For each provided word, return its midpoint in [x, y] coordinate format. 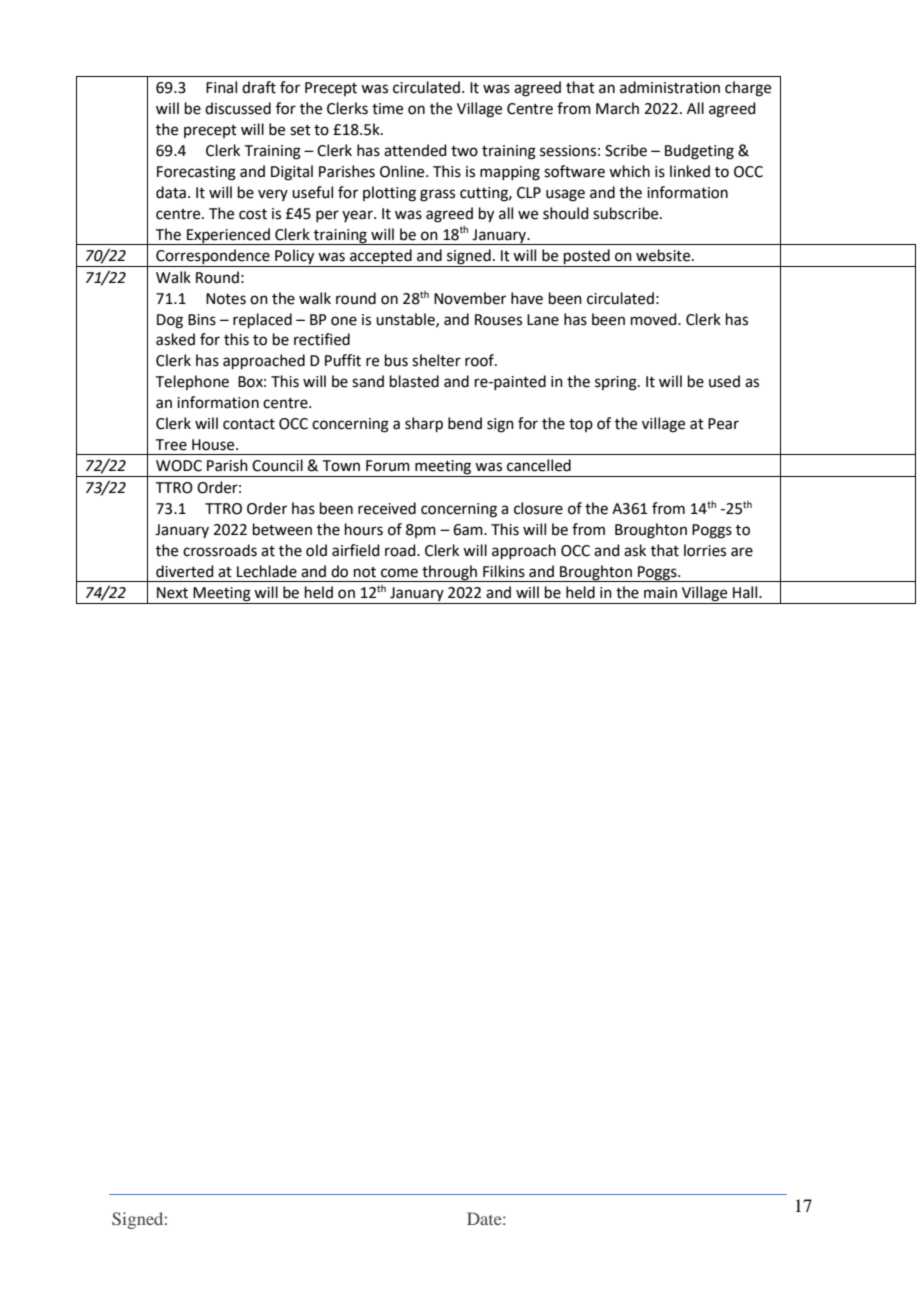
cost [253, 214]
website [664, 255]
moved [655, 319]
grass [437, 195]
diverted [185, 571]
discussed [238, 108]
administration [670, 87]
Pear [723, 424]
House [214, 445]
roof [480, 360]
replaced [262, 320]
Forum [388, 466]
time [387, 109]
